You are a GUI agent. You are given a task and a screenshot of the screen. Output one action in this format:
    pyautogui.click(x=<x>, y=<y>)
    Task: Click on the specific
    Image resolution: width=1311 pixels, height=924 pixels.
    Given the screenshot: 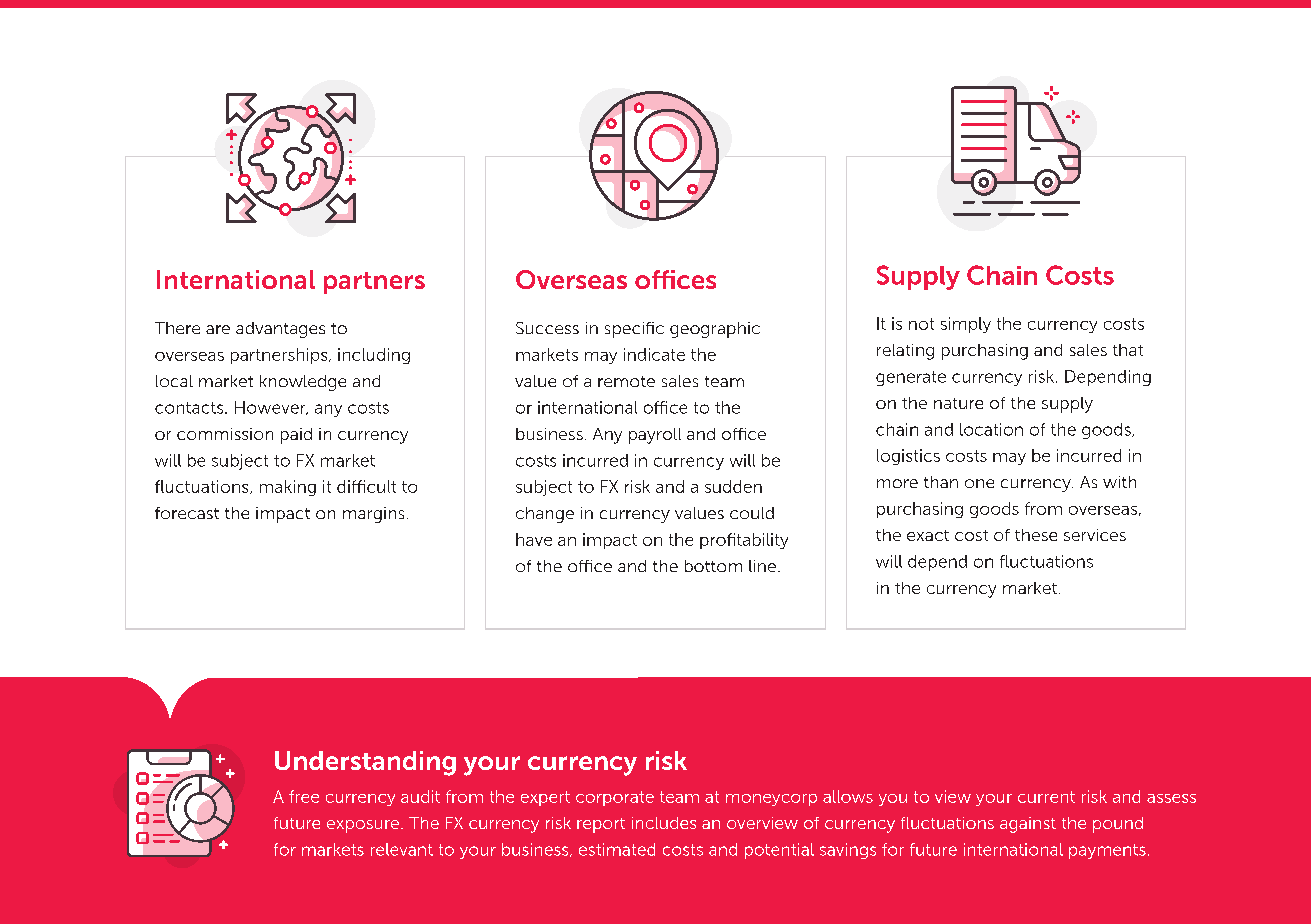 What is the action you would take?
    pyautogui.click(x=634, y=330)
